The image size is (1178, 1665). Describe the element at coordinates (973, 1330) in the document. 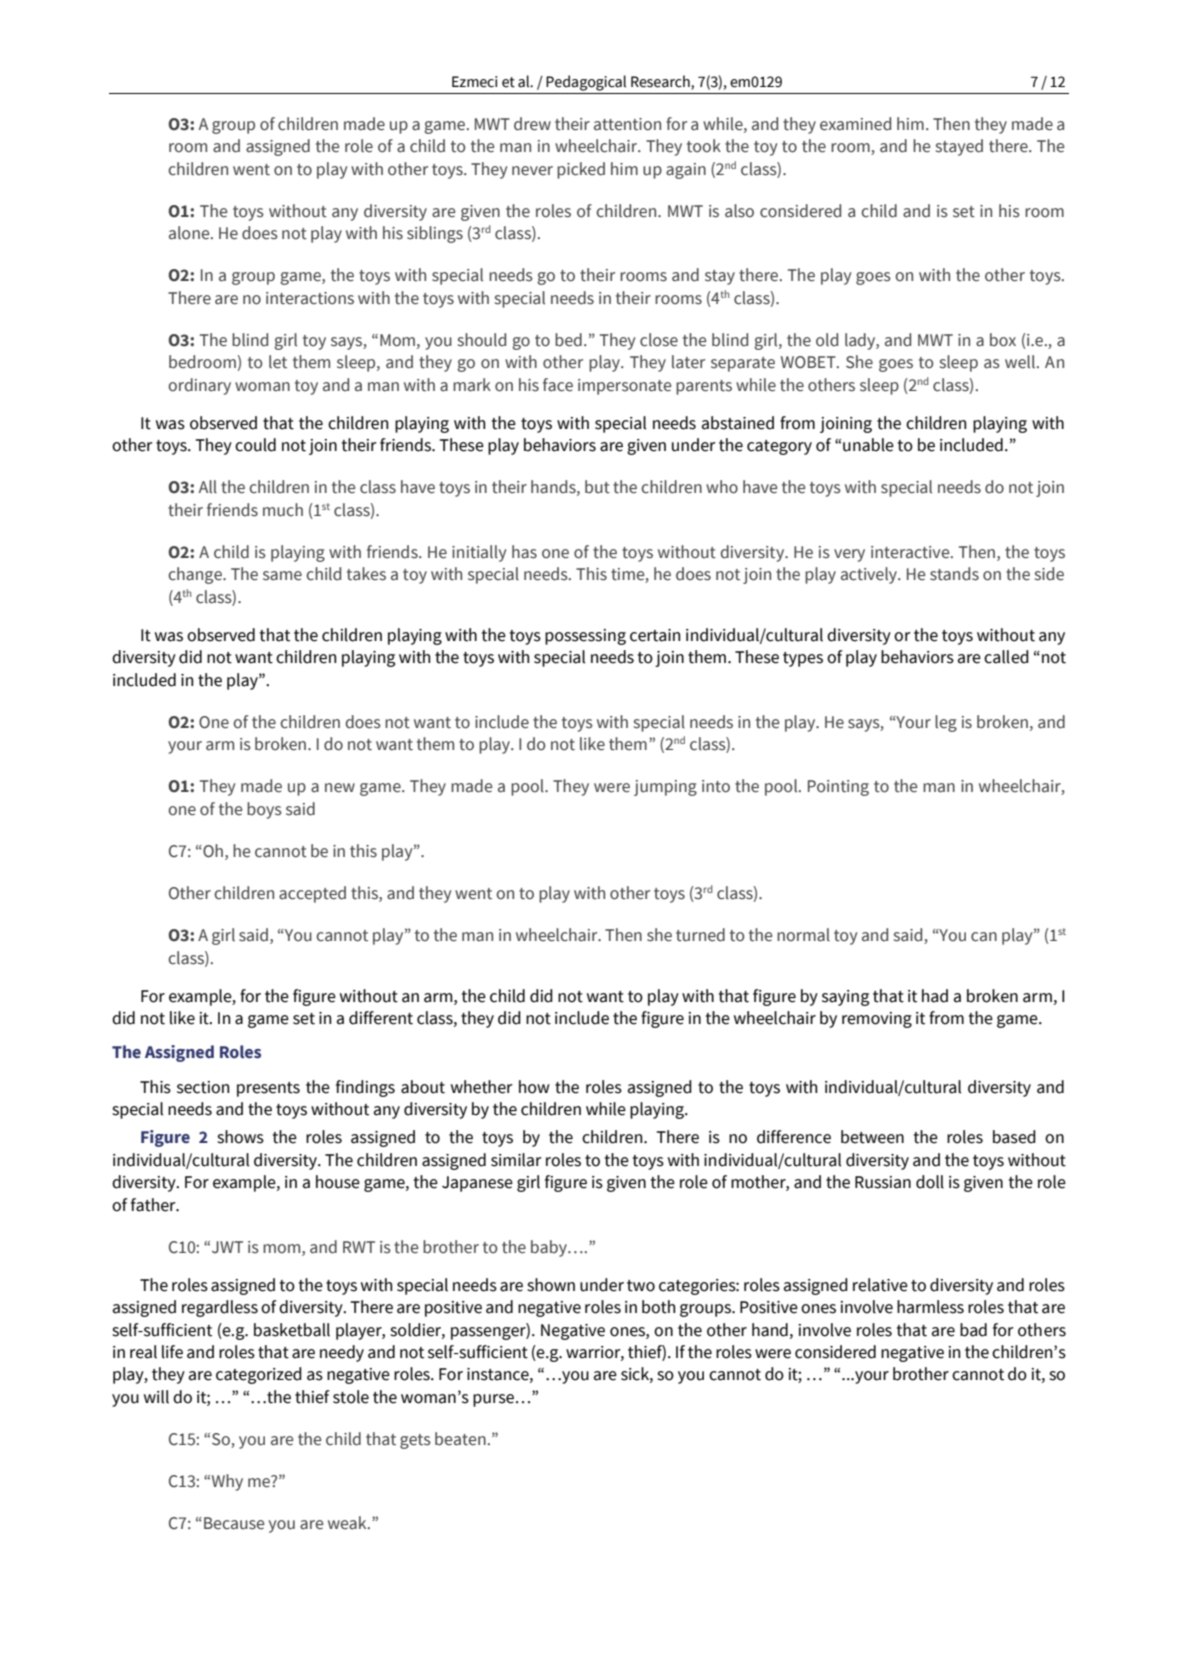

I see `bad` at that location.
